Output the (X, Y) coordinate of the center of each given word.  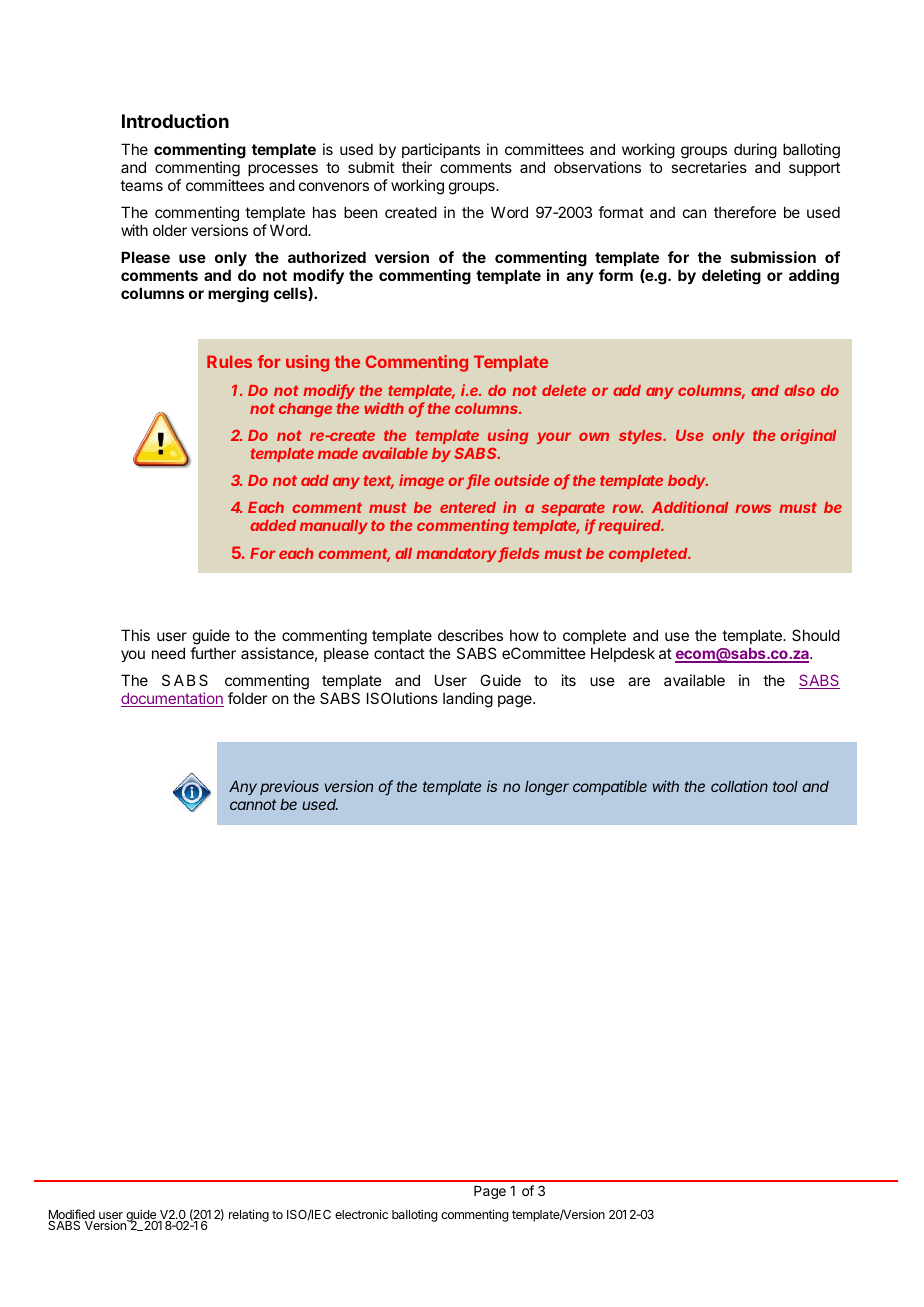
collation (739, 786)
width (384, 408)
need (168, 653)
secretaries (709, 167)
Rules (229, 361)
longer (547, 788)
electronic (361, 1214)
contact (399, 653)
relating (249, 1215)
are (639, 681)
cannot (253, 804)
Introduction (175, 121)
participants (441, 150)
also (799, 390)
